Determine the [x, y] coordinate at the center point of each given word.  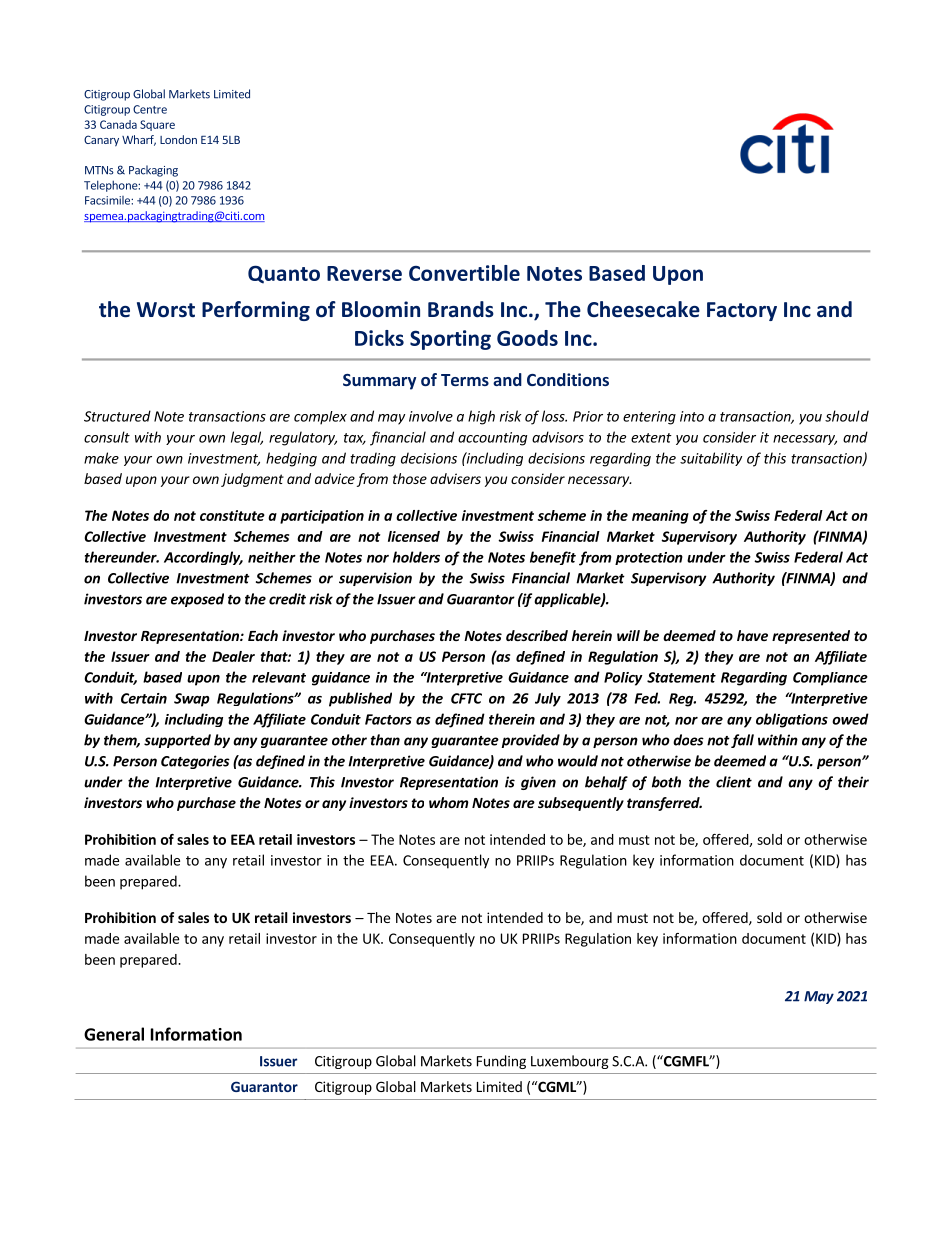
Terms [465, 380]
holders [416, 557]
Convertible [464, 273]
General [114, 1034]
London [178, 139]
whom [449, 802]
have [752, 635]
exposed [197, 600]
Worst [166, 310]
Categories [195, 762]
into [692, 416]
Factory [742, 311]
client [734, 782]
